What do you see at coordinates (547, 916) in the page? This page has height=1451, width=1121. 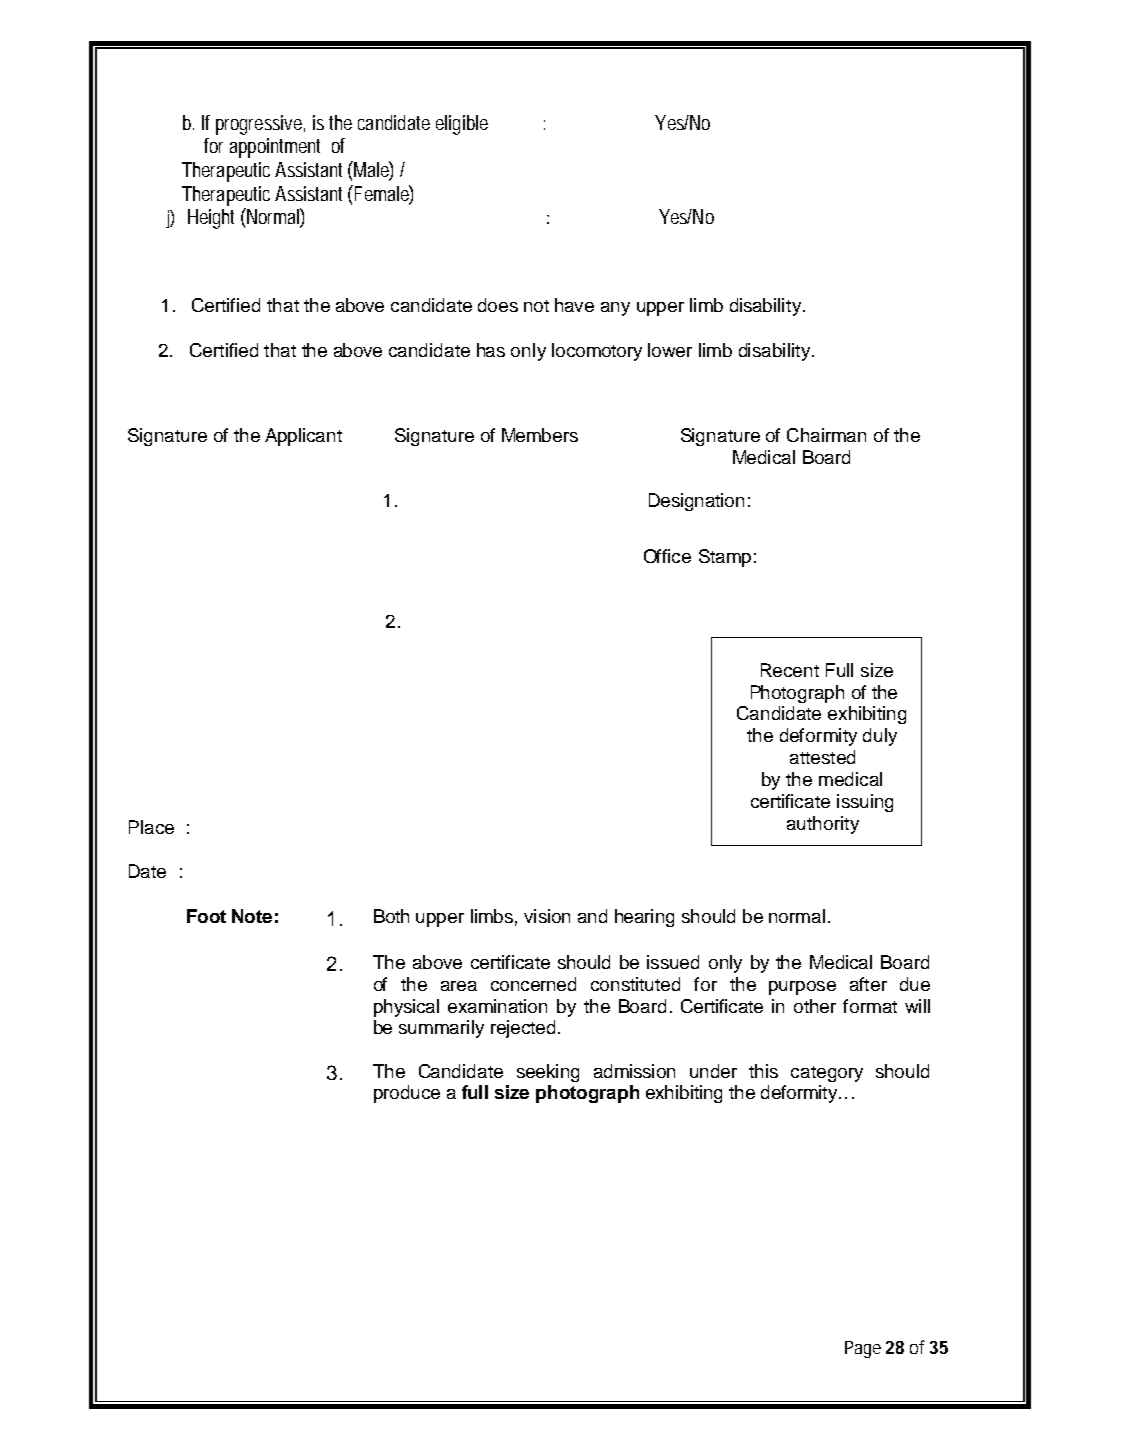 I see `vision` at bounding box center [547, 916].
